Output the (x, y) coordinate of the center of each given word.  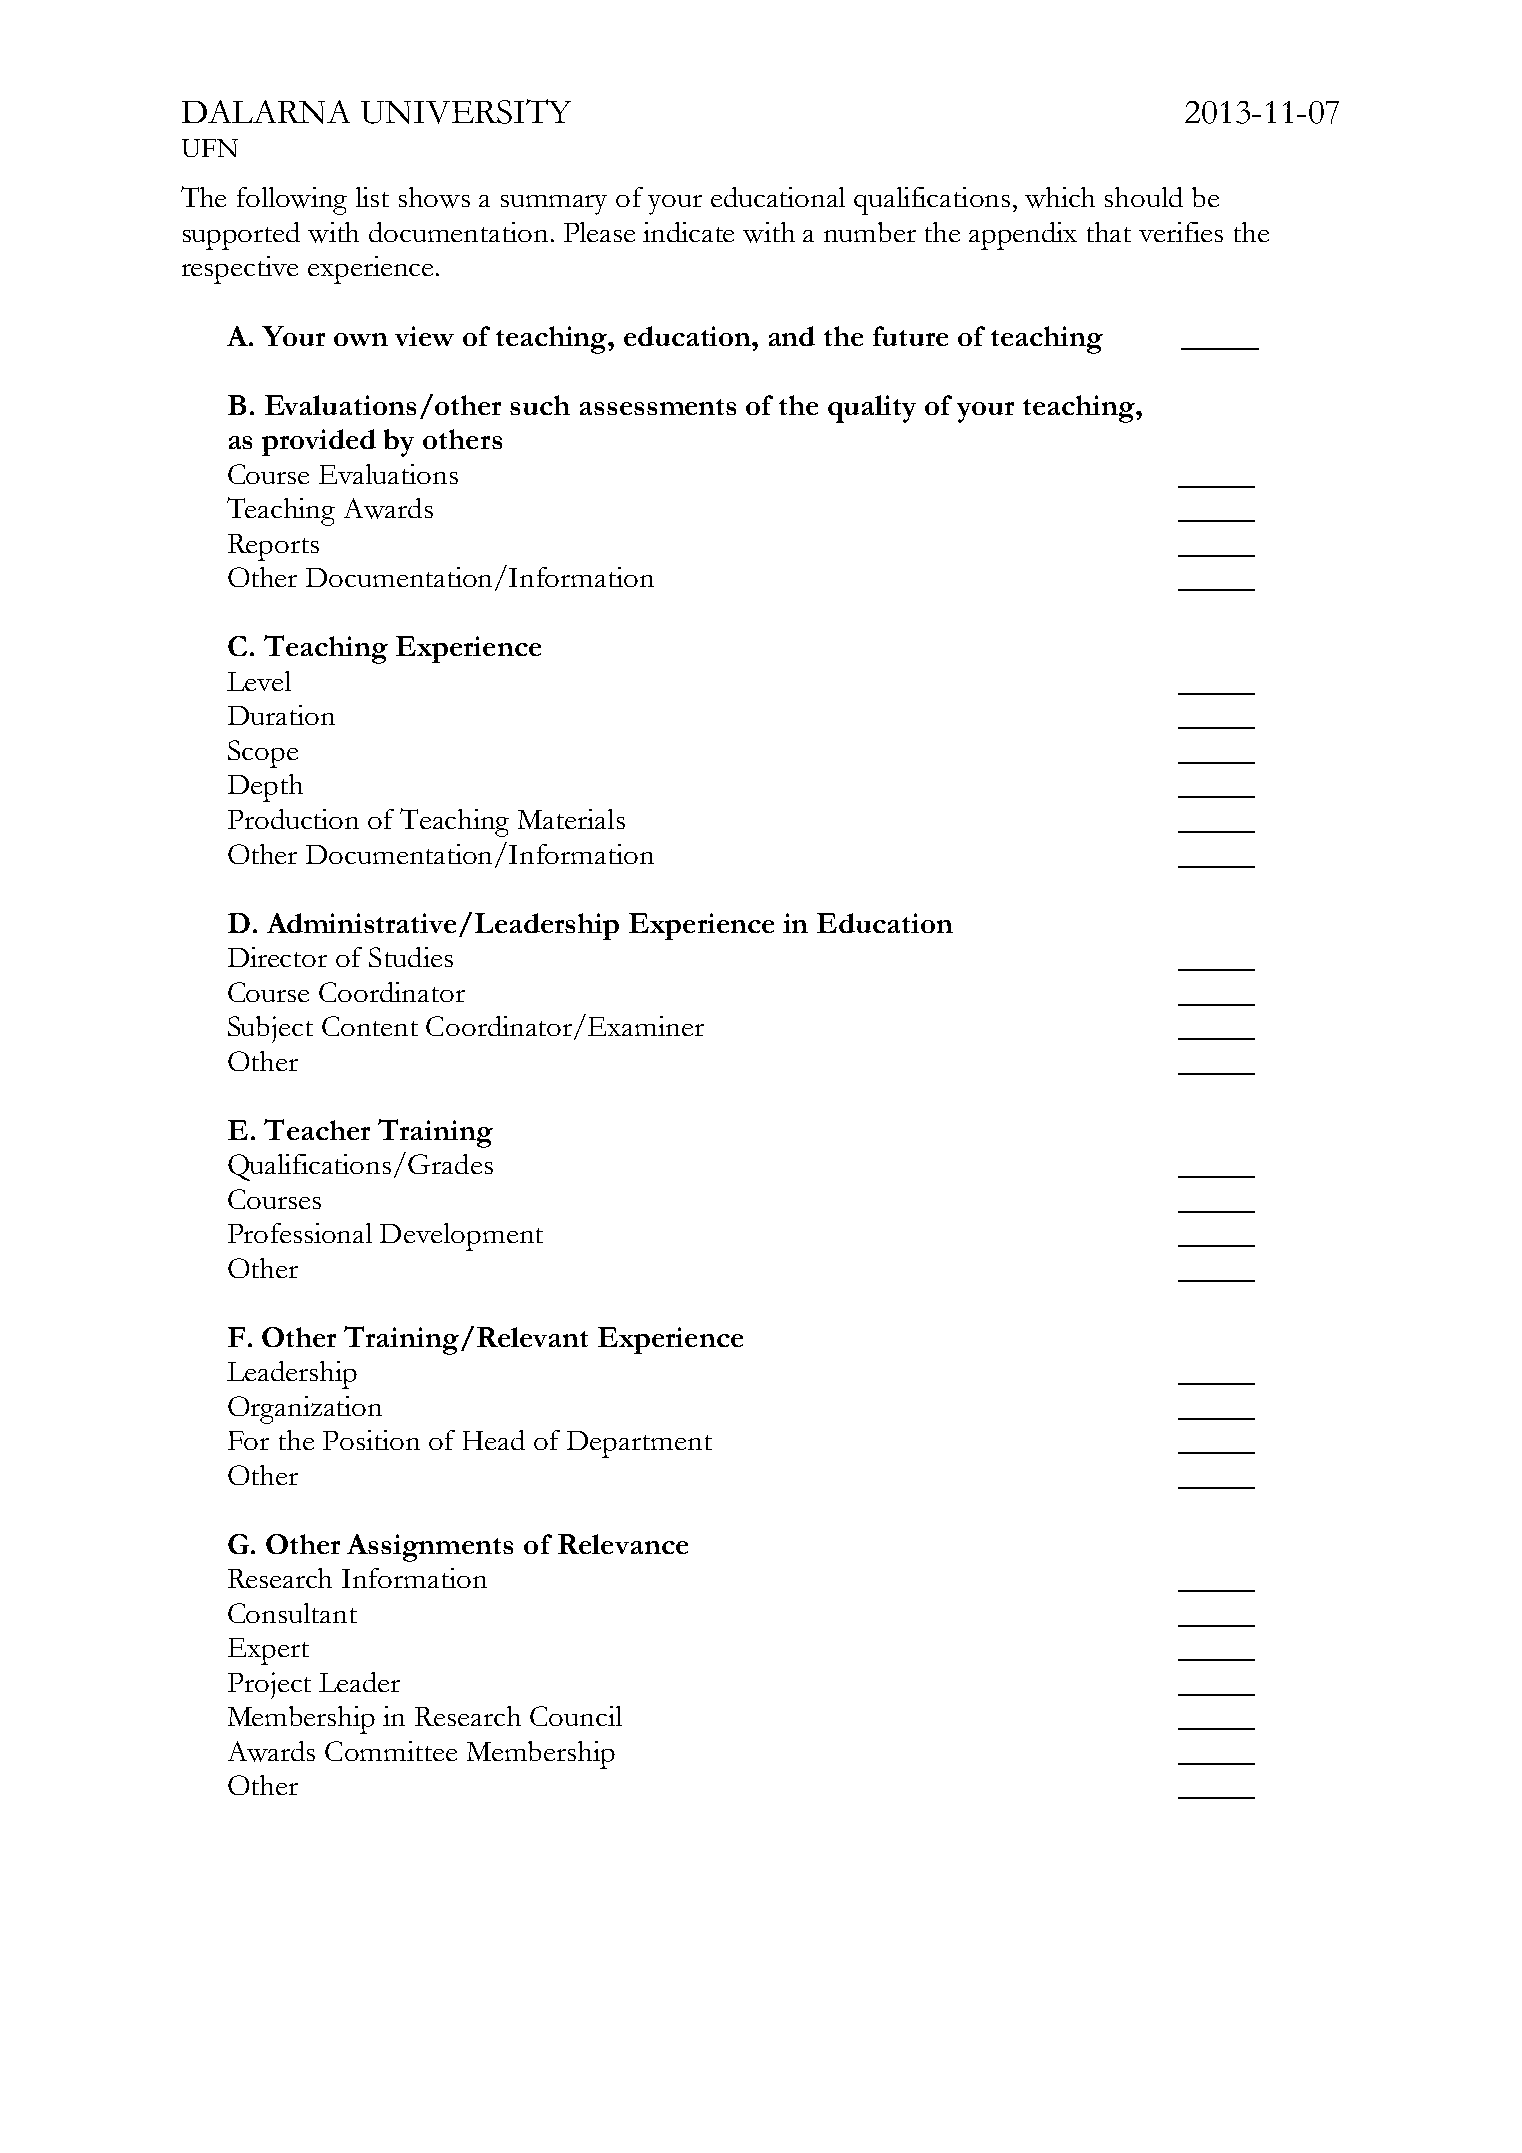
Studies (411, 957)
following (292, 201)
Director (277, 957)
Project (269, 1685)
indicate (688, 232)
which (1060, 197)
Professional (300, 1233)
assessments (658, 407)
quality (872, 409)
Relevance (623, 1544)
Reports (273, 547)
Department (639, 1444)
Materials (571, 819)
